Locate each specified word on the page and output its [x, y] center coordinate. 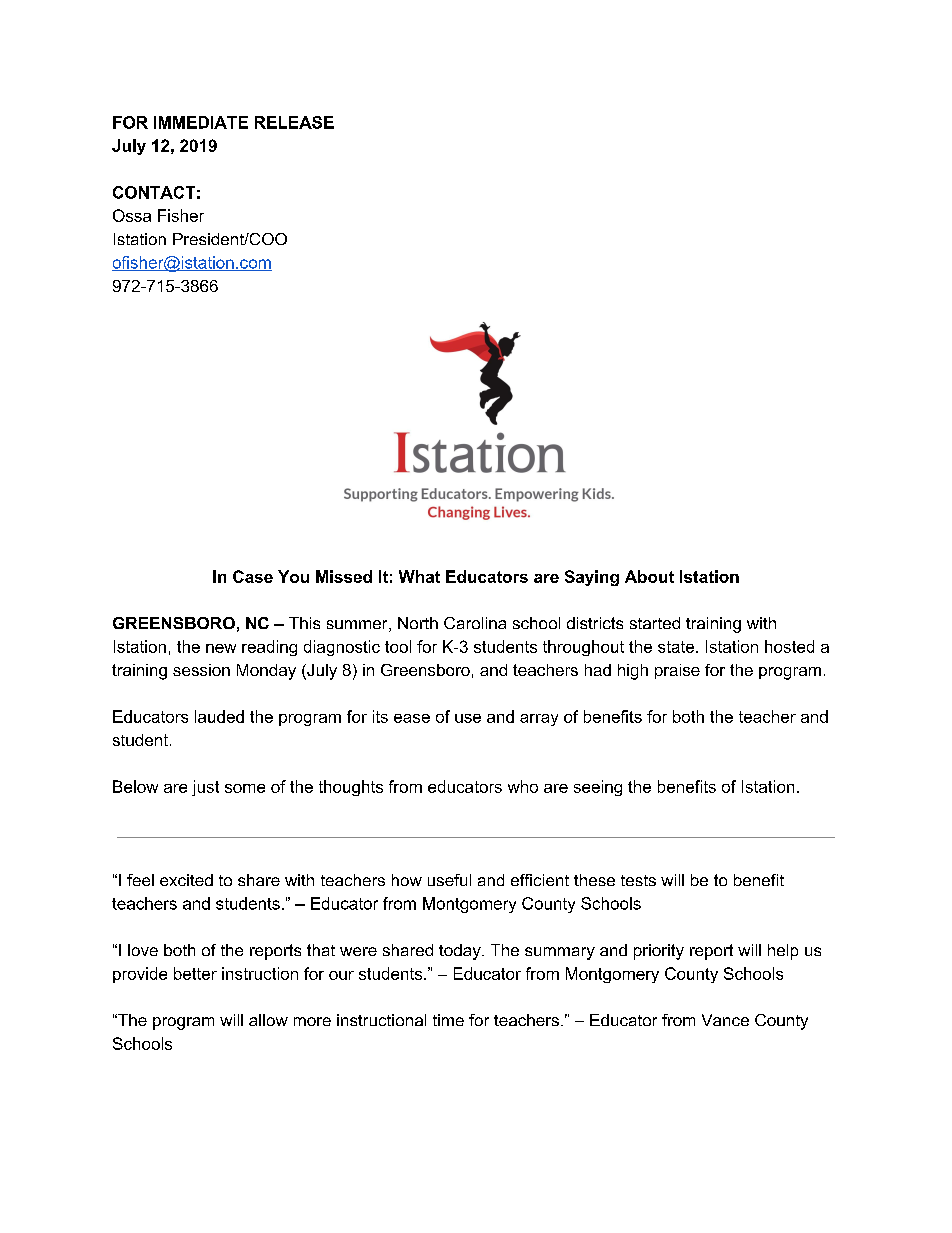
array [539, 720]
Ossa [132, 215]
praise [677, 671]
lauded [219, 716]
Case [253, 576]
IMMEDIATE [201, 122]
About [649, 576]
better [195, 973]
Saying [592, 578]
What [419, 576]
